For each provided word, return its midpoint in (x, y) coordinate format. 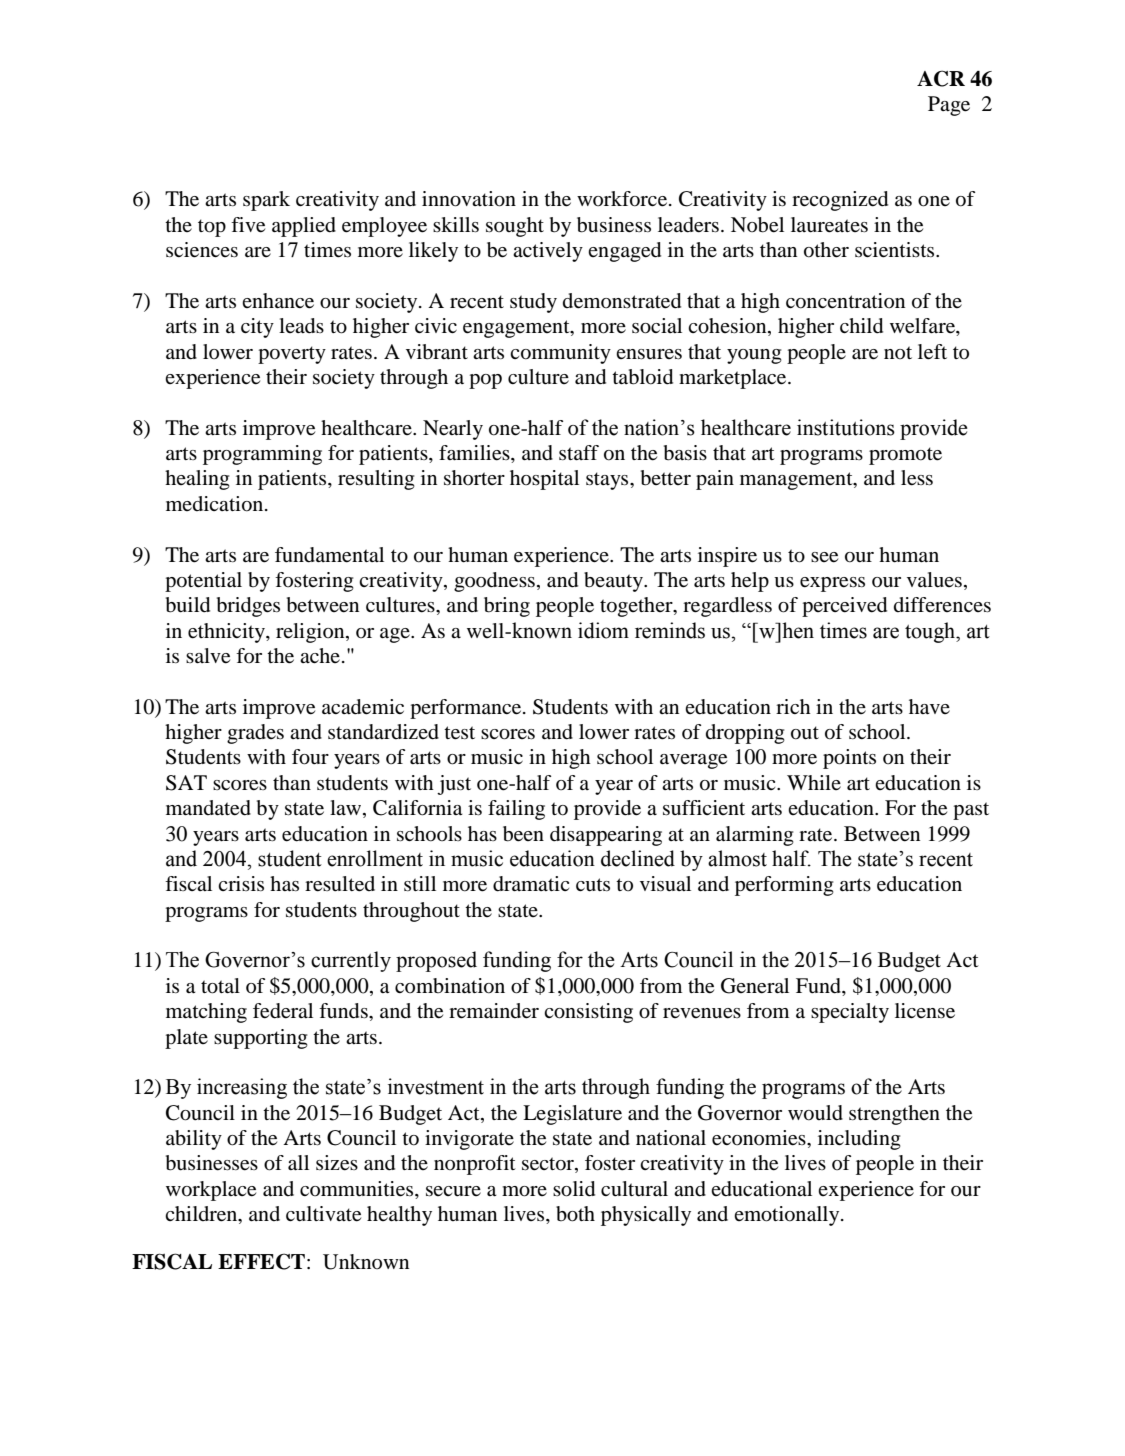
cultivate (323, 1214)
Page (949, 106)
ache (320, 655)
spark (266, 201)
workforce (623, 199)
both (575, 1214)
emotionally (788, 1216)
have (929, 707)
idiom (603, 630)
